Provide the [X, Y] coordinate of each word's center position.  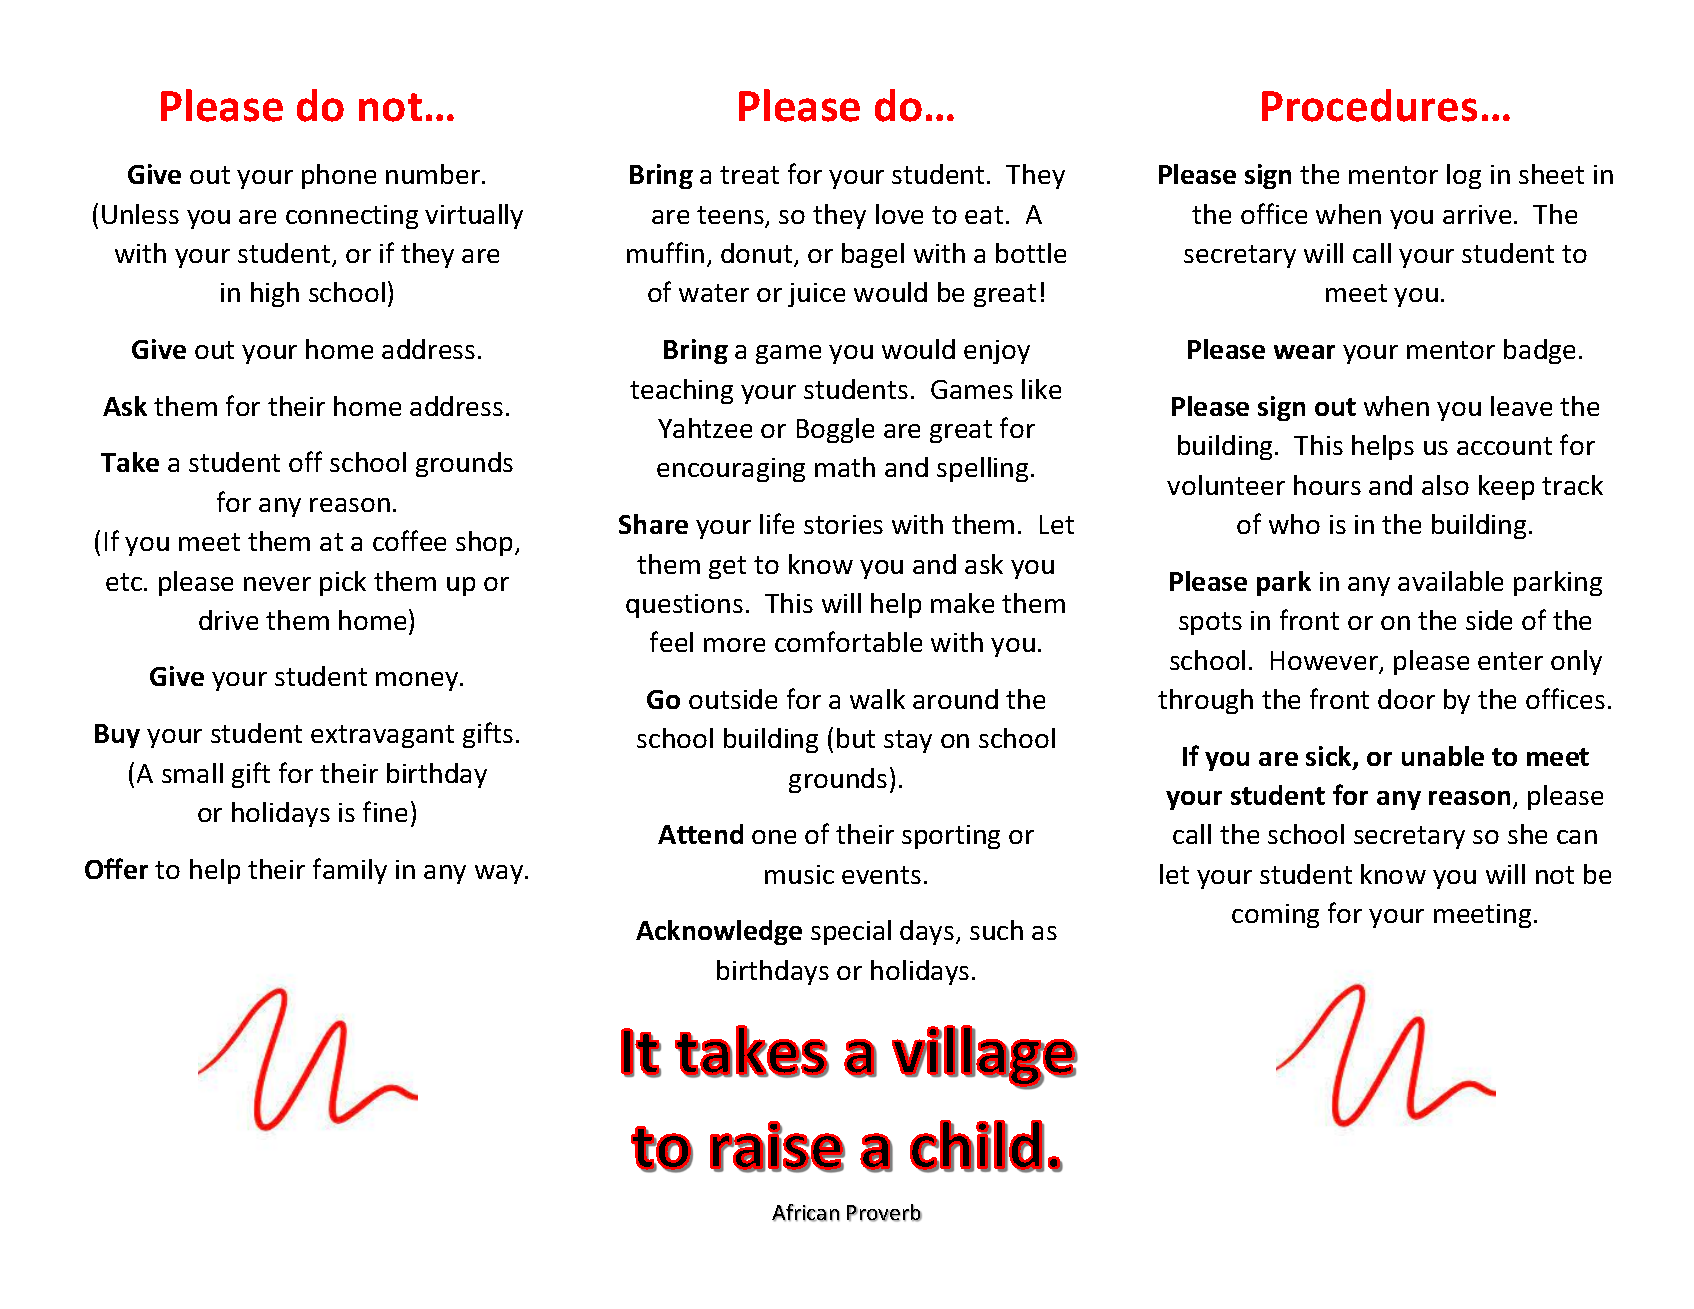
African [806, 1213]
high [275, 294]
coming [1275, 916]
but [856, 738]
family [350, 871]
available [1450, 581]
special [851, 932]
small [192, 773]
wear [1304, 352]
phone [339, 176]
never [277, 584]
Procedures [1369, 105]
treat [749, 175]
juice [816, 295]
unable [1443, 756]
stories [843, 524]
